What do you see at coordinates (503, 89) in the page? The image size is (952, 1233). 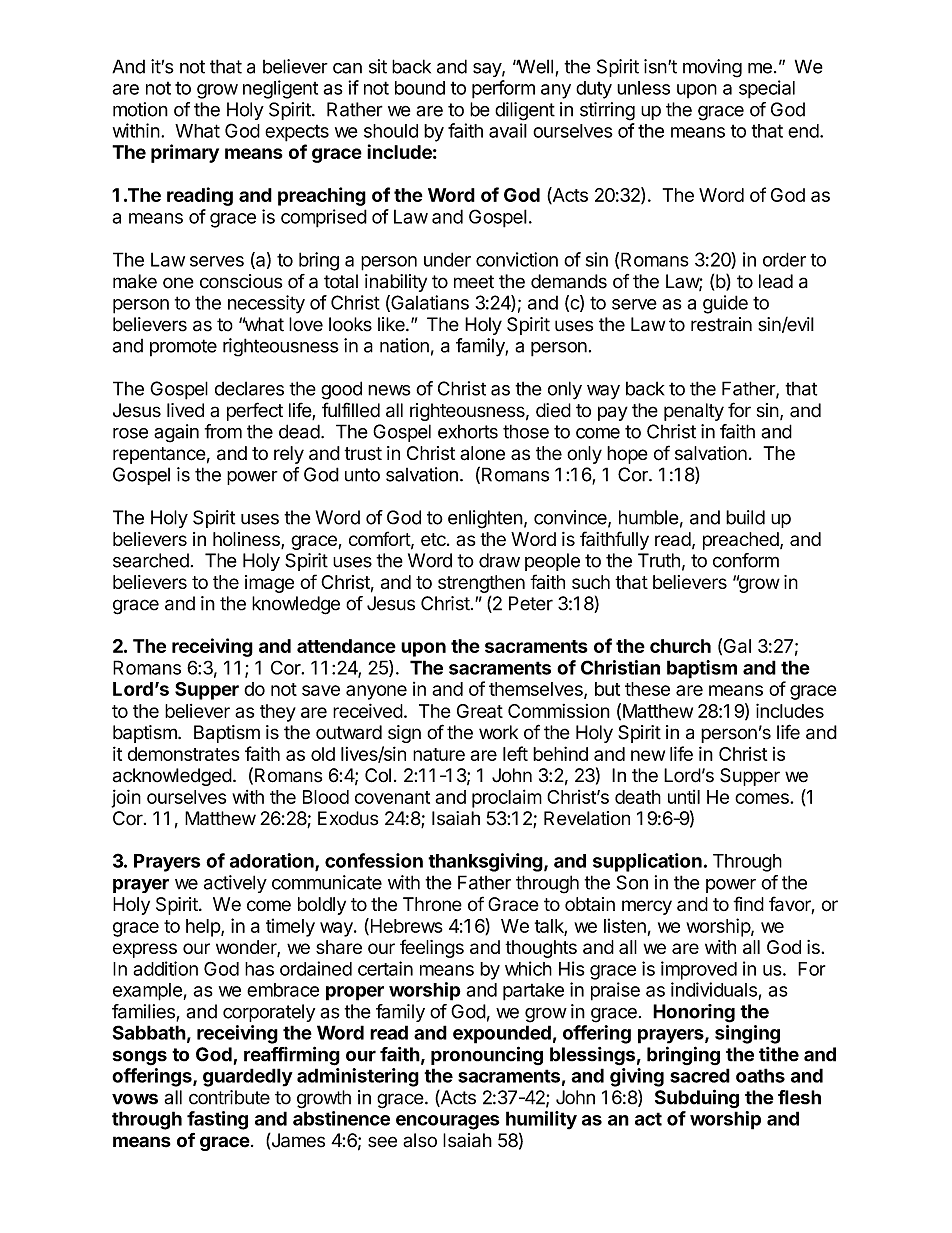 I see `perform` at bounding box center [503, 89].
